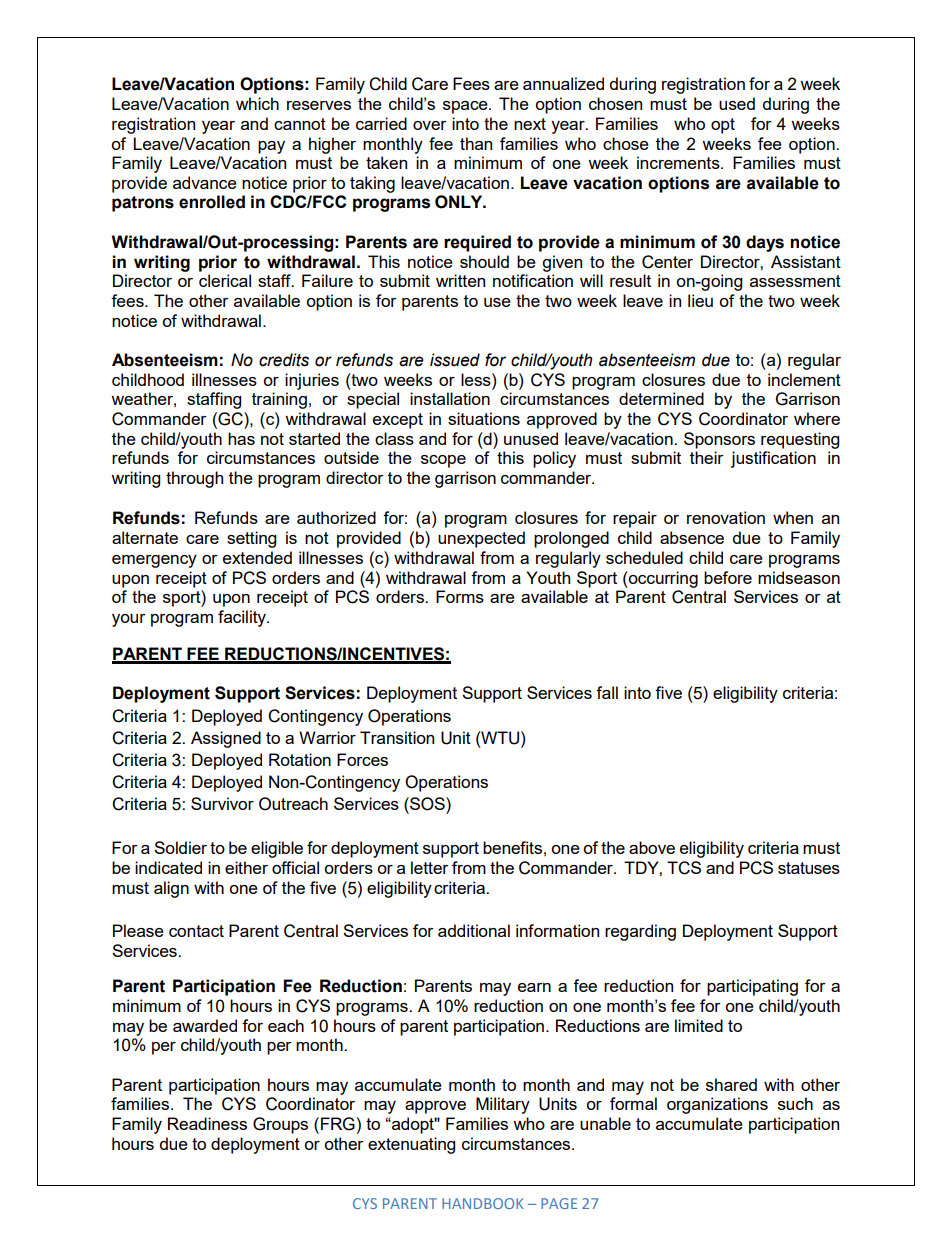 The image size is (952, 1233). What do you see at coordinates (684, 868) in the document?
I see `TCS` at bounding box center [684, 868].
